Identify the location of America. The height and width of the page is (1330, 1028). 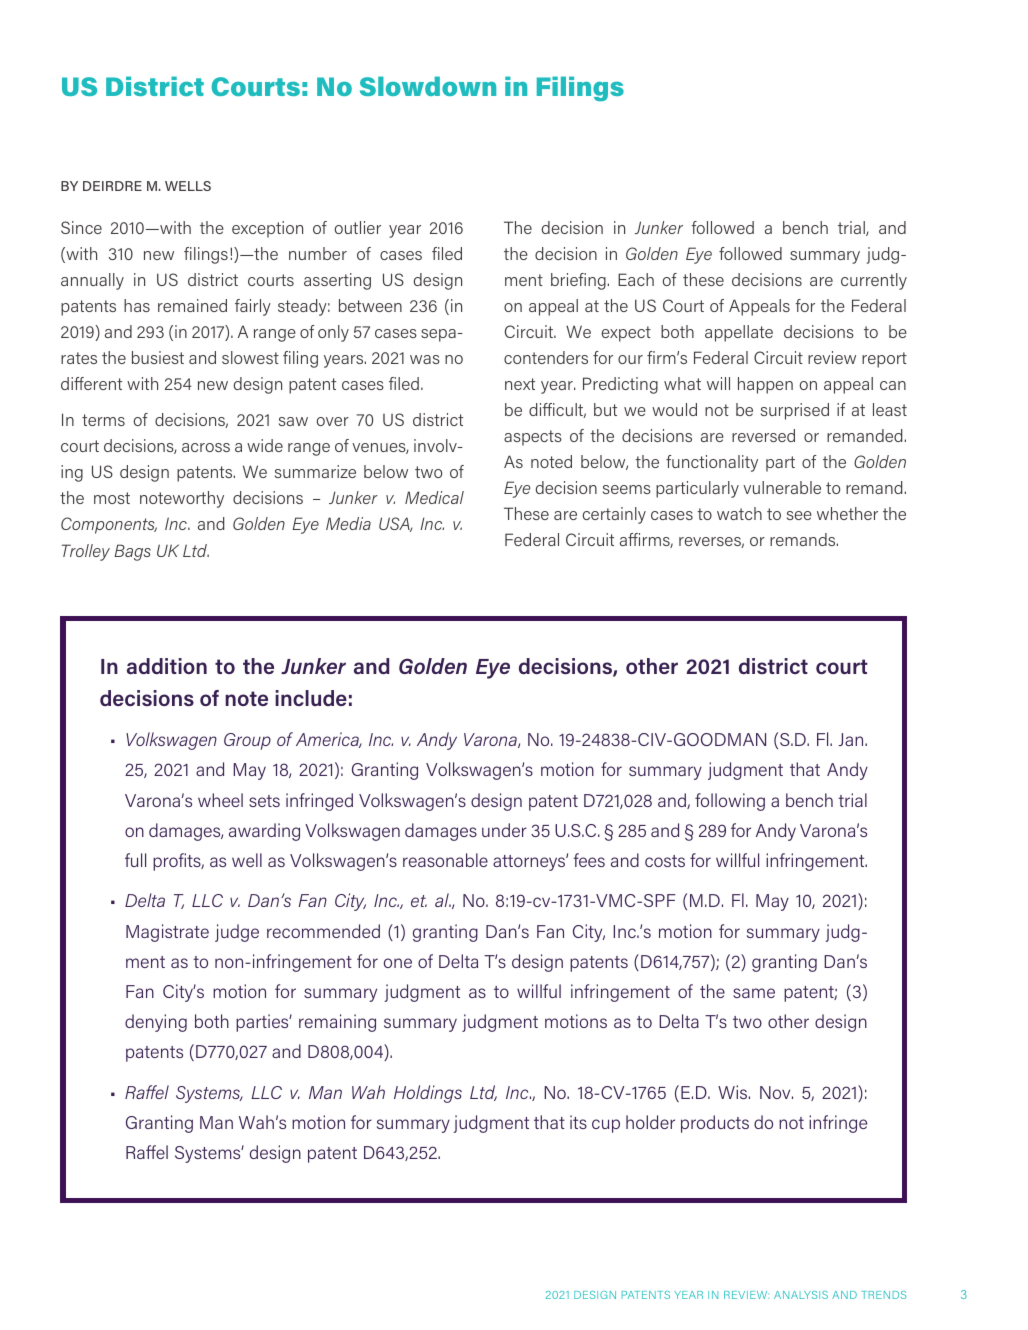
(329, 740).
